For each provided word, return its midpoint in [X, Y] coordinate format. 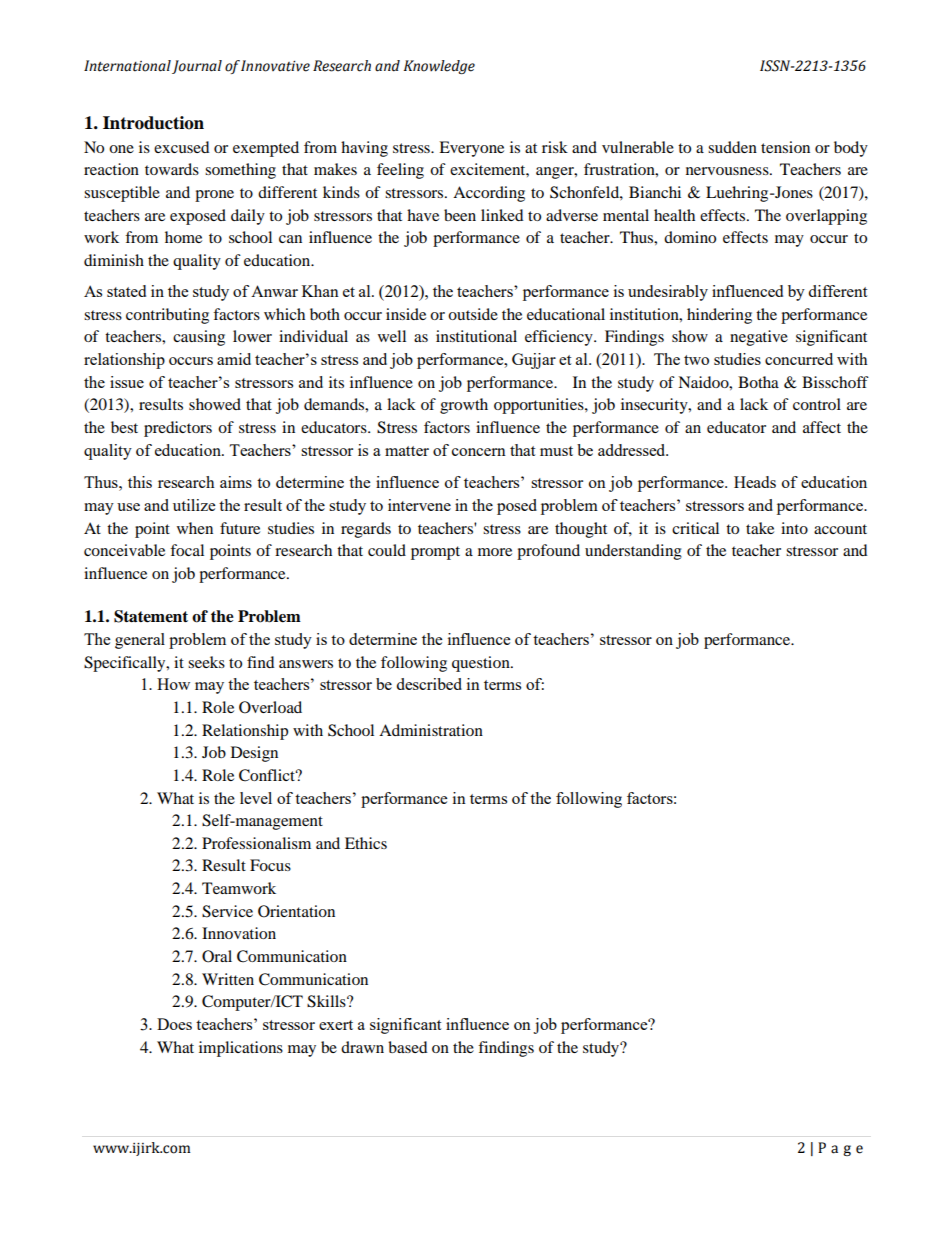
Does [174, 1024]
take [760, 528]
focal [187, 550]
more [495, 552]
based [408, 1047]
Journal [197, 67]
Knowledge [439, 67]
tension [785, 147]
